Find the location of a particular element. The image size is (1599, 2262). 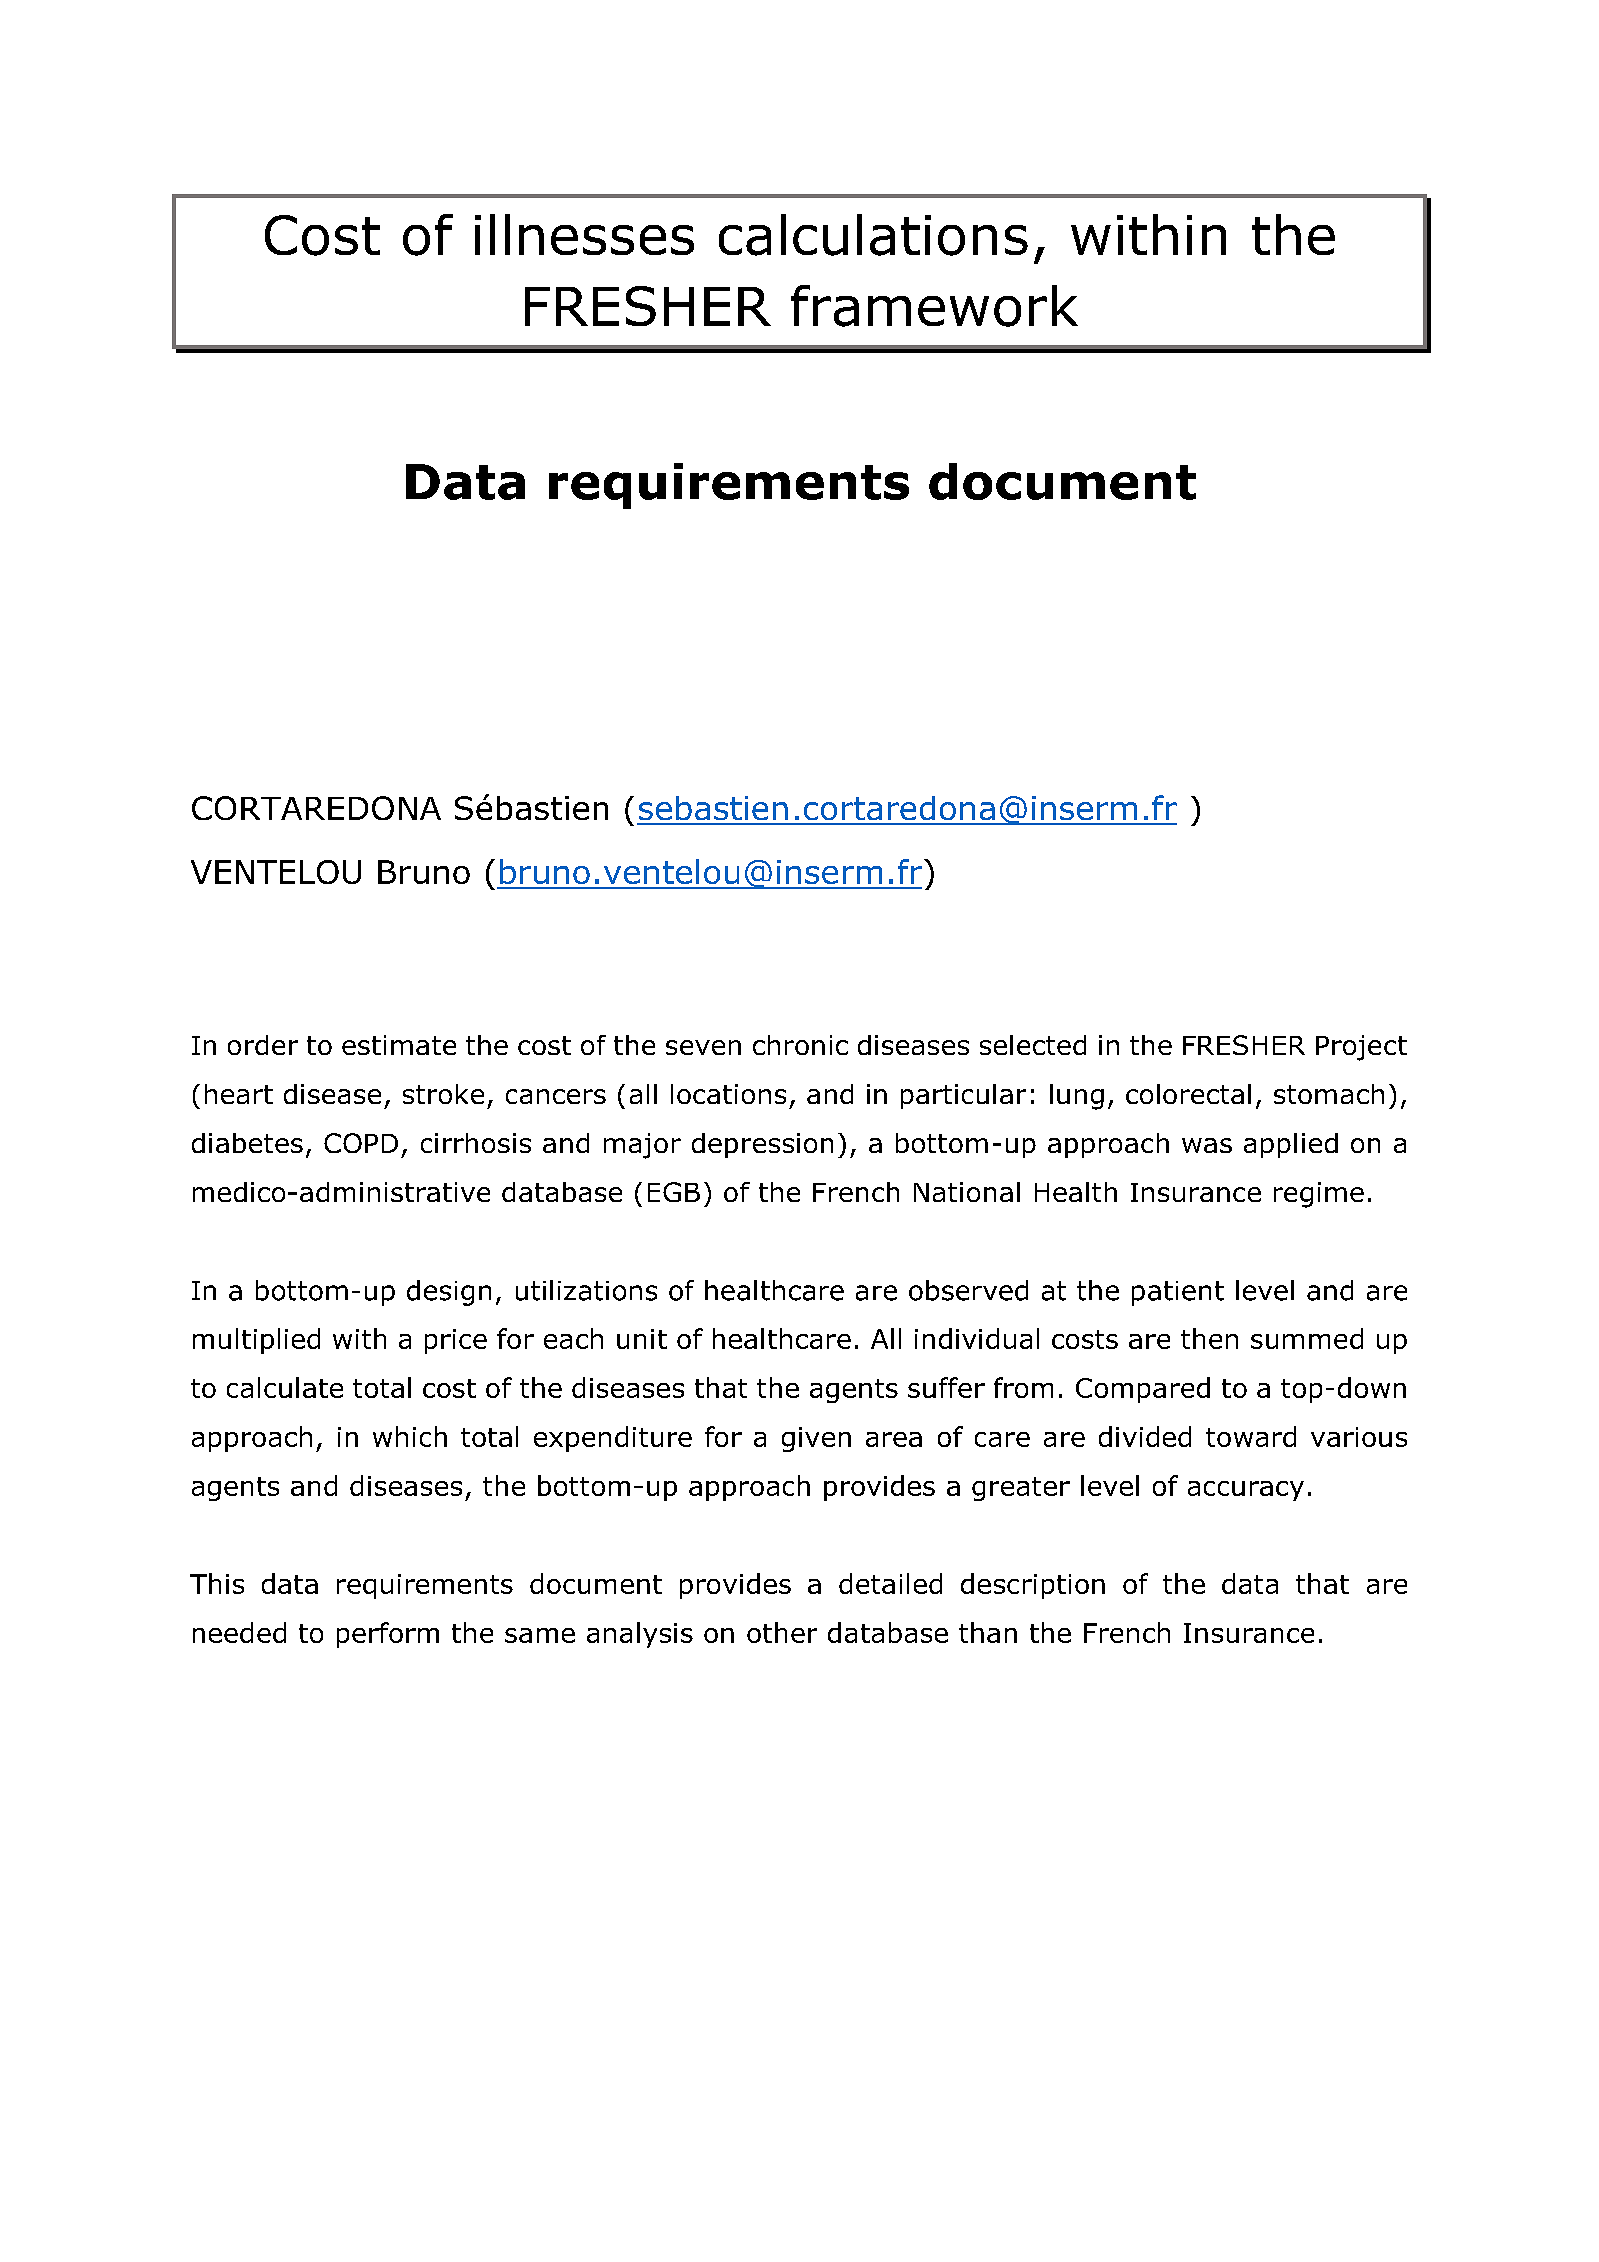

Project is located at coordinates (1361, 1048).
